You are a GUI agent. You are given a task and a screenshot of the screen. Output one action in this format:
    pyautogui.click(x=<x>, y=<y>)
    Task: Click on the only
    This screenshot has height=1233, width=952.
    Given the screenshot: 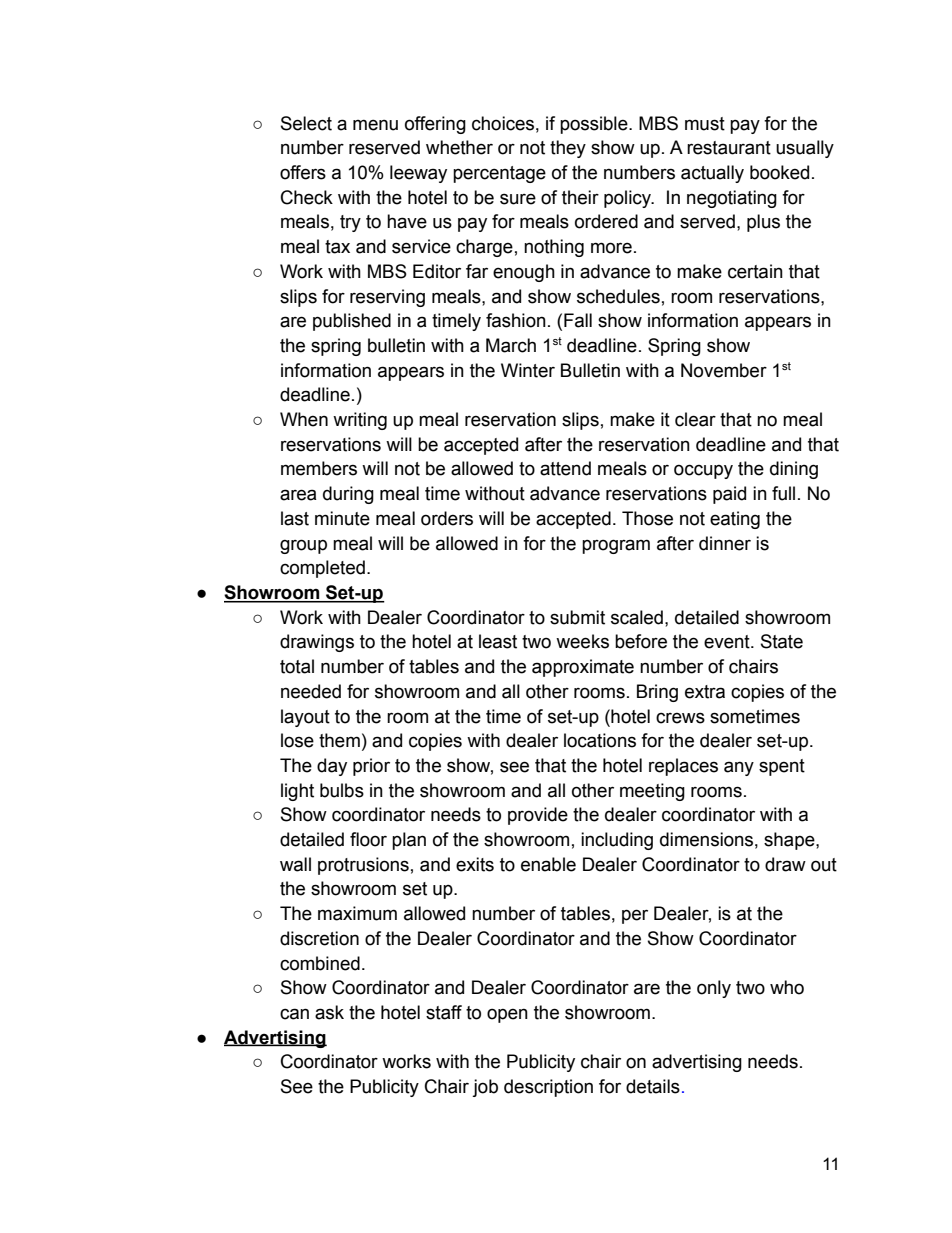 What is the action you would take?
    pyautogui.click(x=714, y=989)
